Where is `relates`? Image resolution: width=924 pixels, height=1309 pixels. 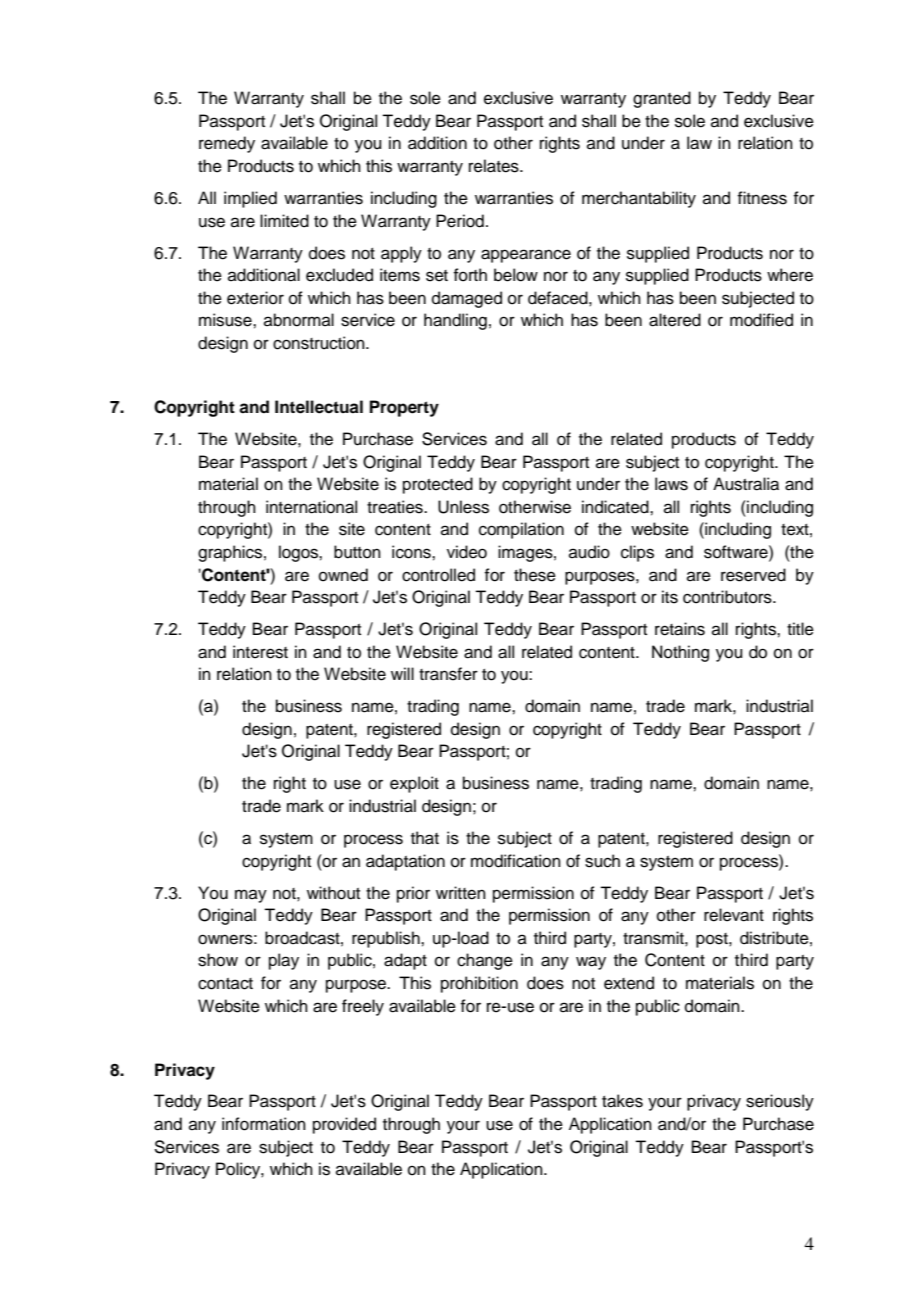 relates is located at coordinates (495, 166).
